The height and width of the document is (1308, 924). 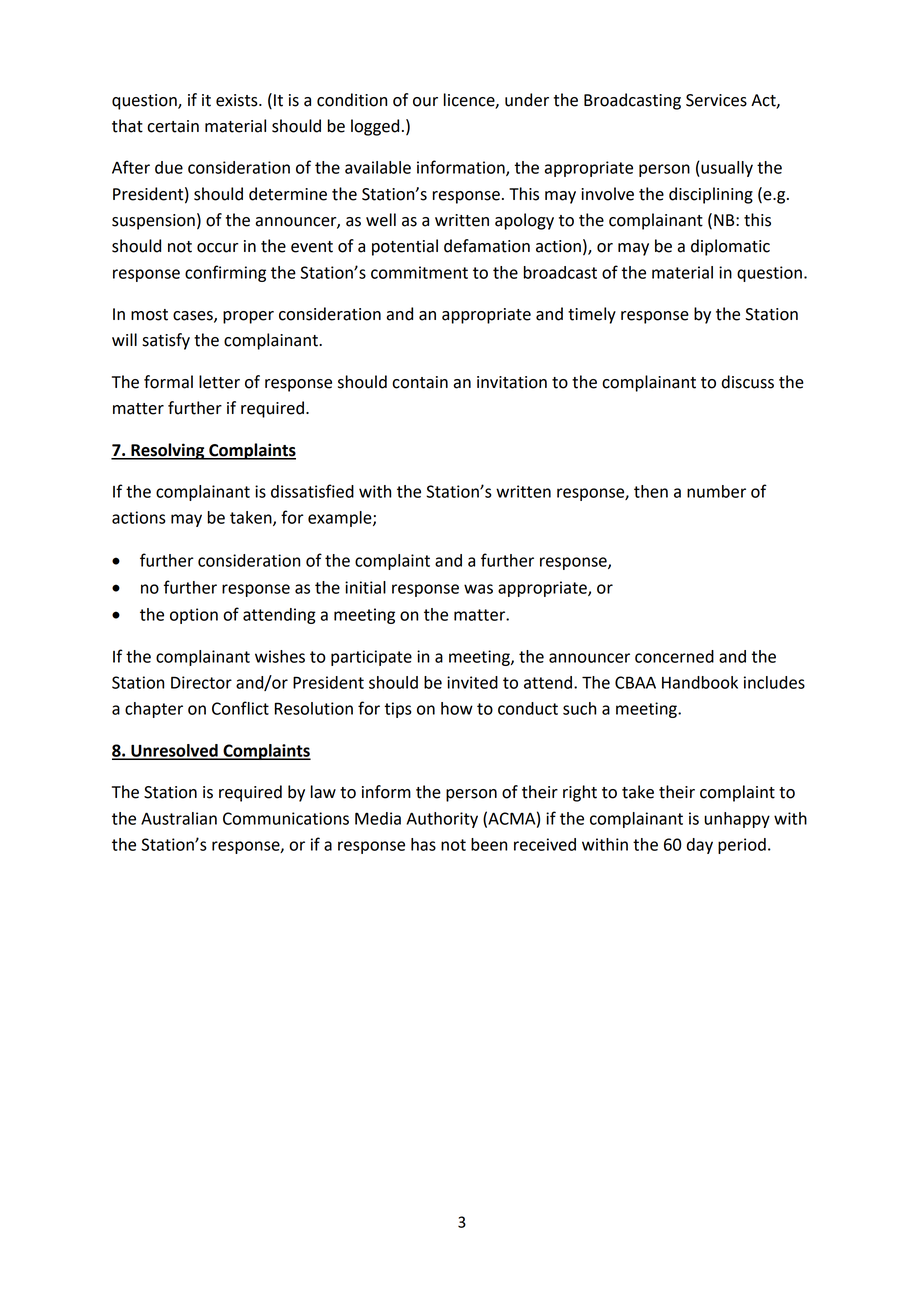 What do you see at coordinates (442, 820) in the document?
I see `Authority` at bounding box center [442, 820].
